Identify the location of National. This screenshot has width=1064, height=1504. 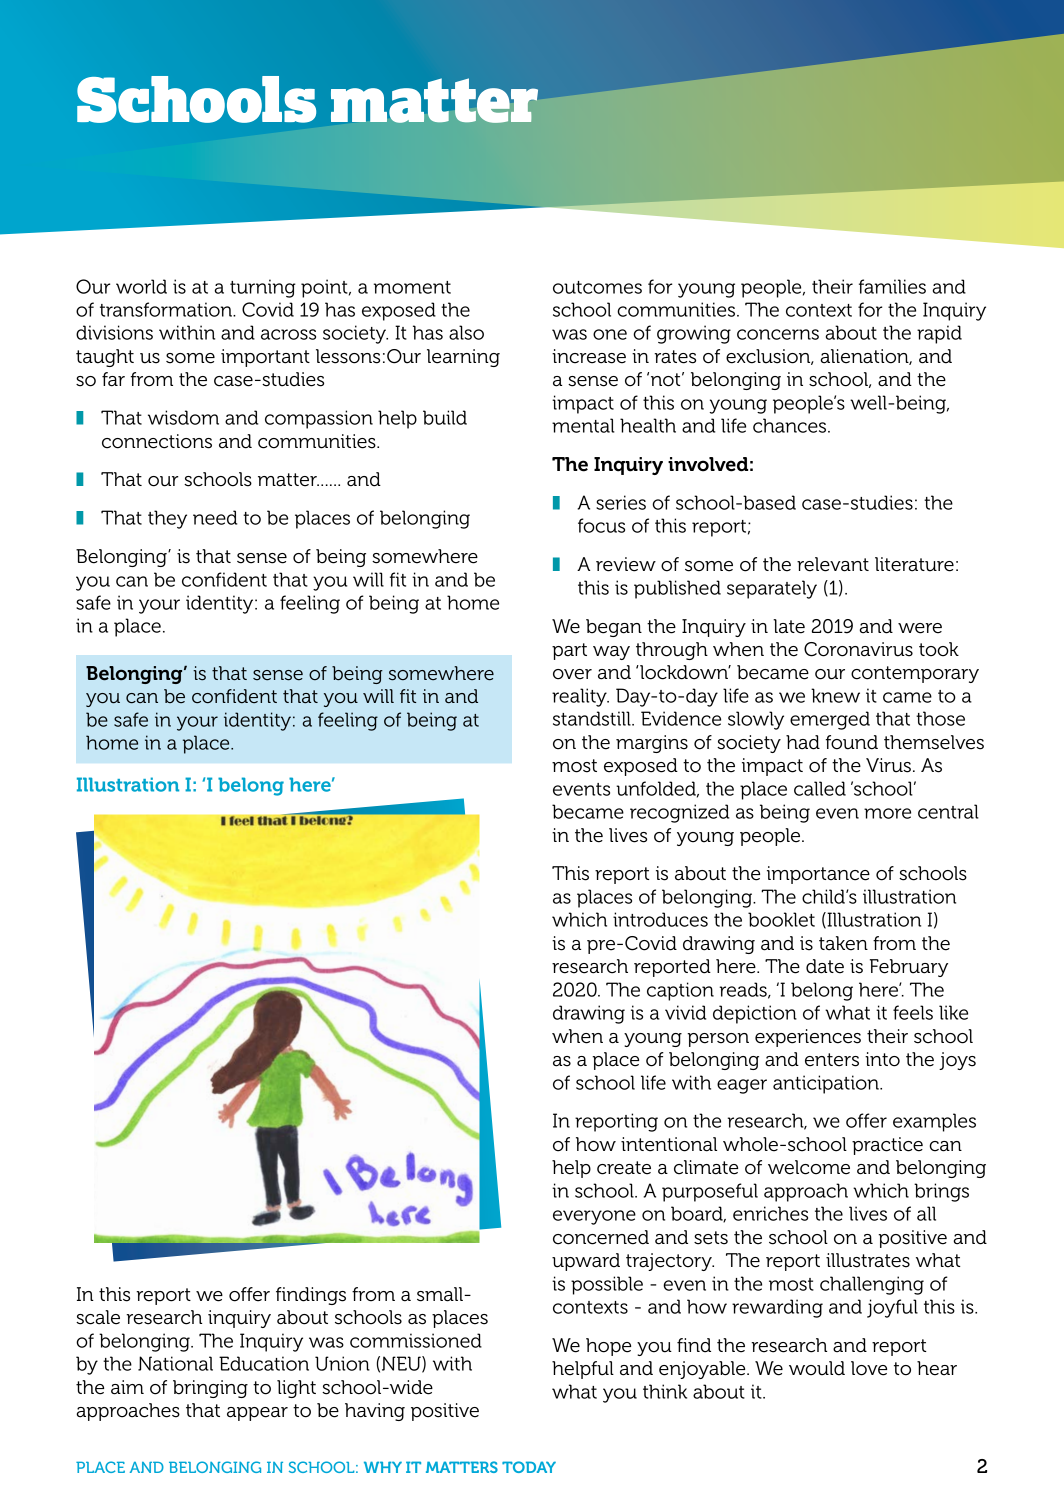
(175, 1363).
